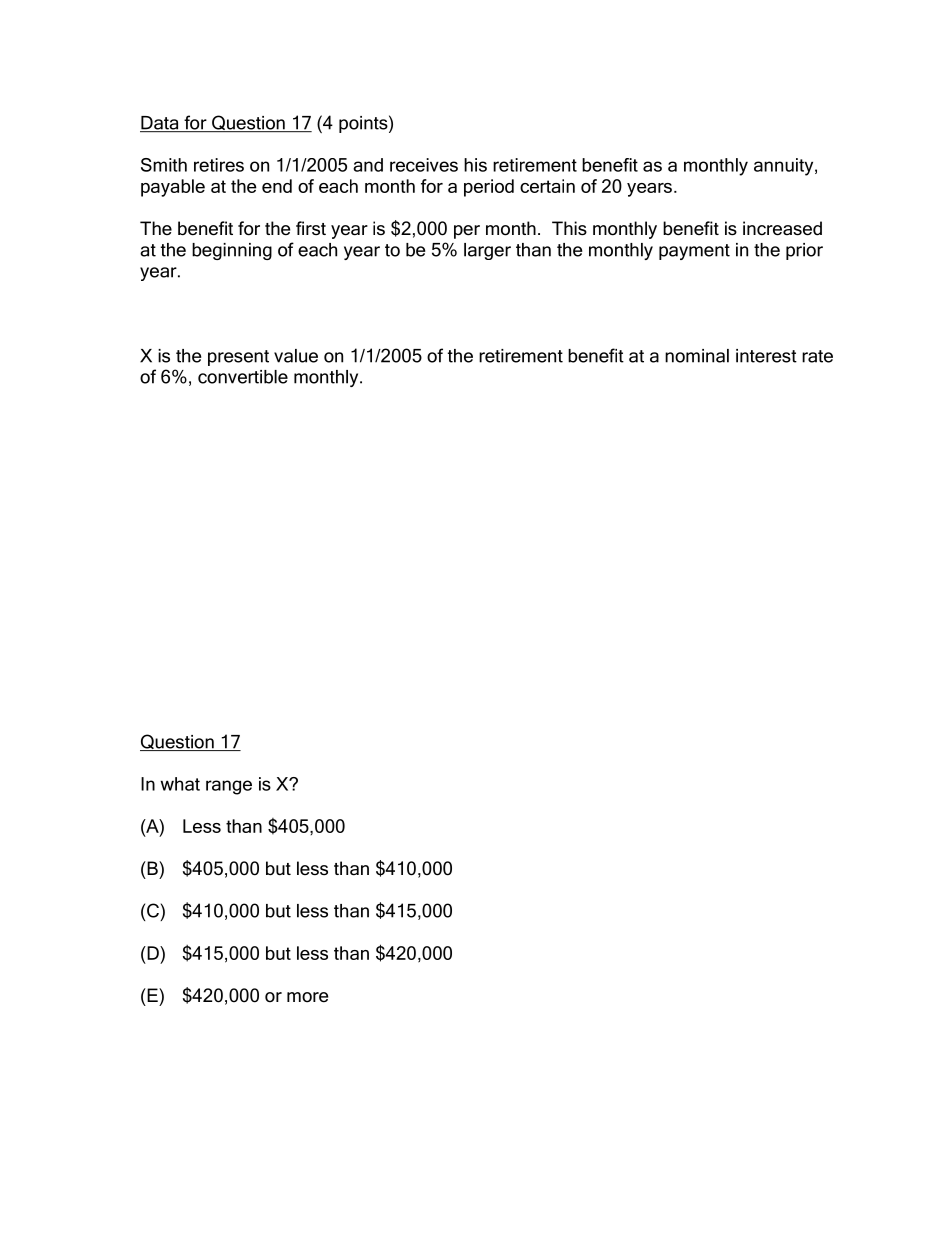  What do you see at coordinates (489, 188) in the document?
I see `period` at bounding box center [489, 188].
